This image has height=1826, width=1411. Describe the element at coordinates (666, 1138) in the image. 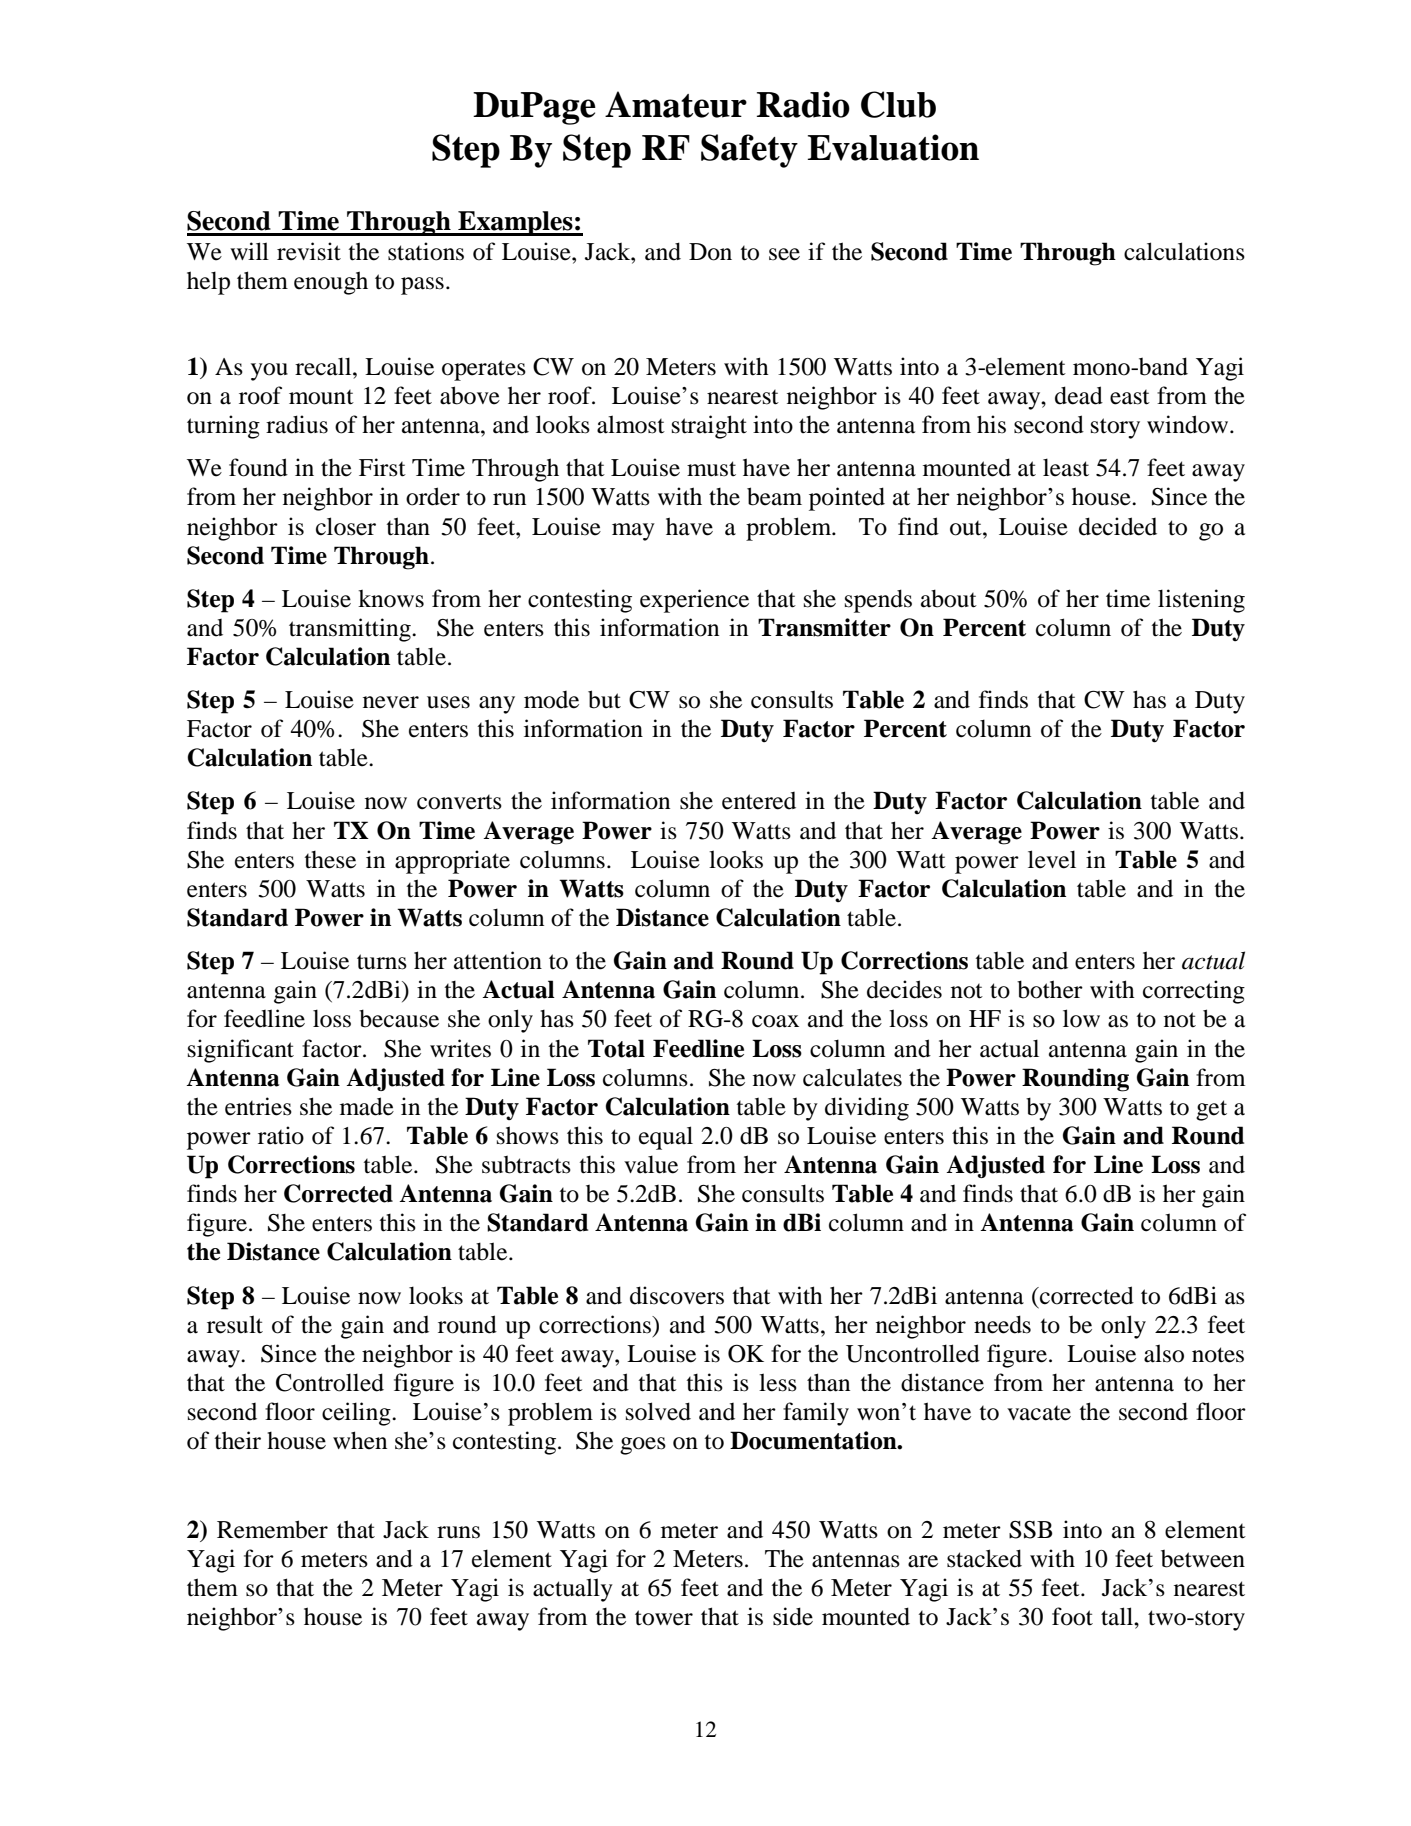

I see `equal` at that location.
